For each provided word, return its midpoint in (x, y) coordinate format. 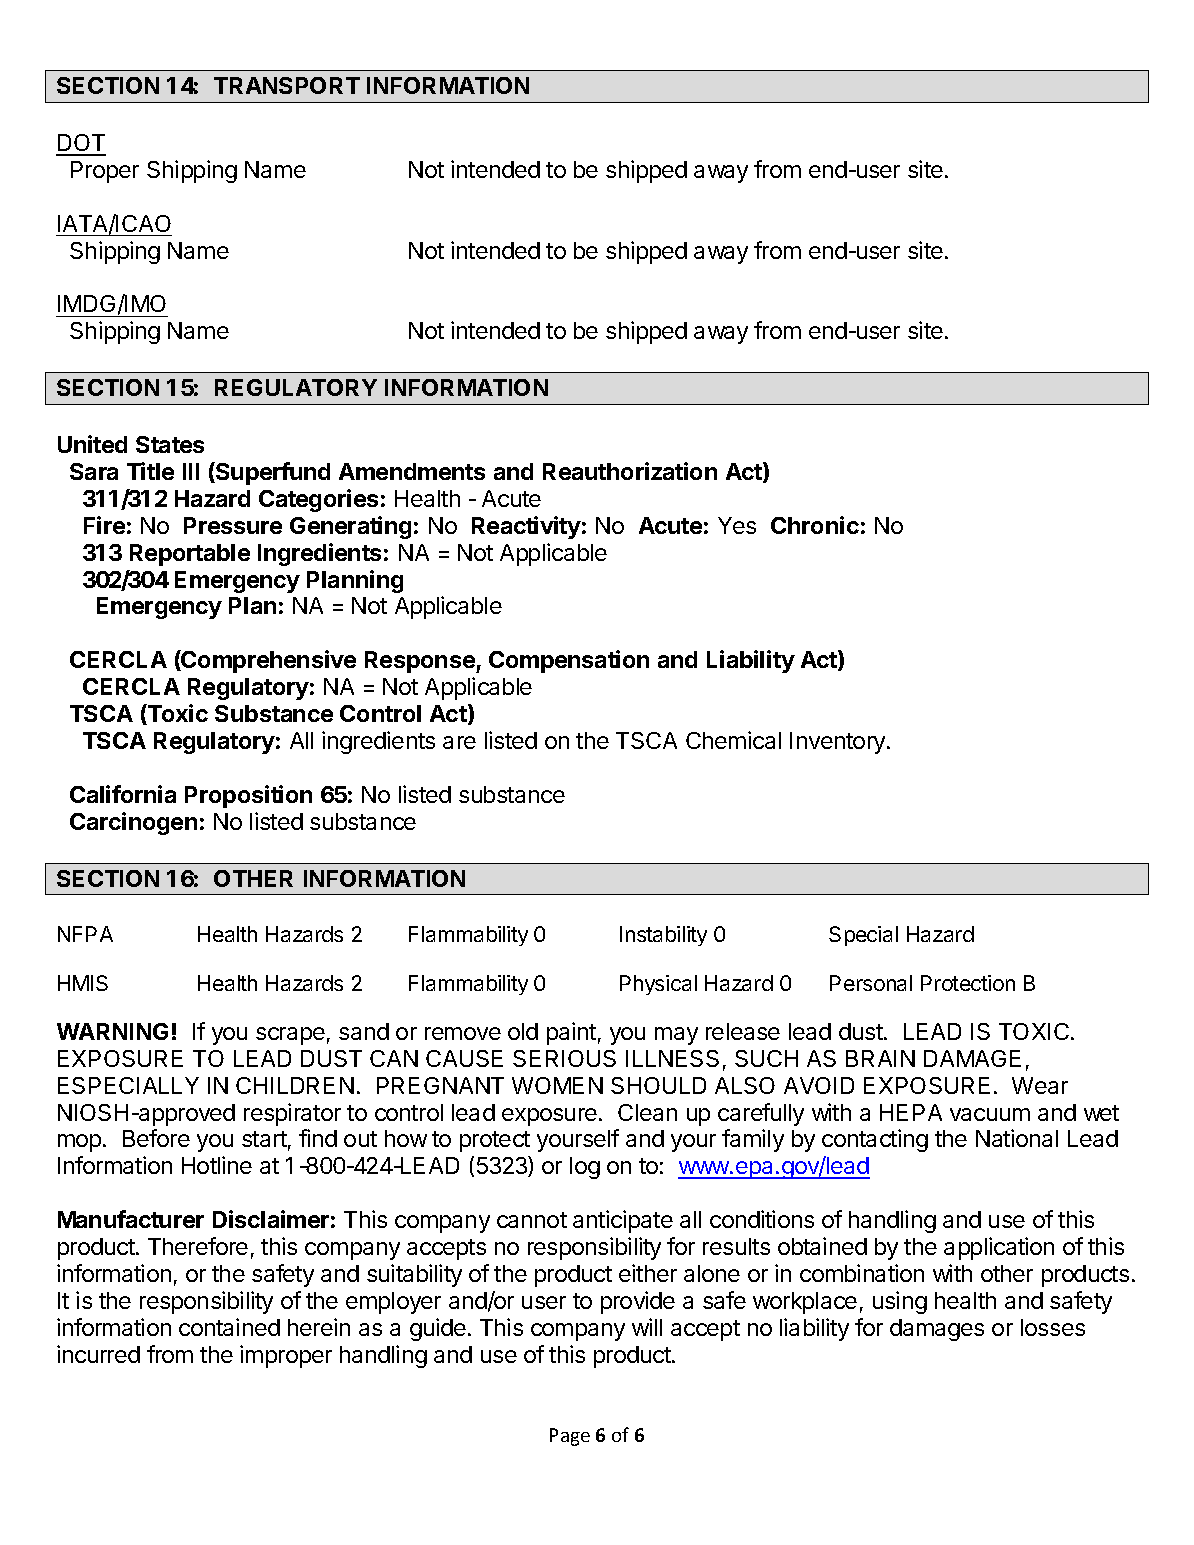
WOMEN (557, 1085)
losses (1053, 1327)
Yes (737, 525)
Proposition (248, 796)
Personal (871, 983)
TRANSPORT (287, 85)
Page (570, 1437)
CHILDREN (295, 1085)
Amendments (412, 471)
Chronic (815, 525)
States (170, 444)
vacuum (990, 1114)
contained (229, 1327)
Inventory (839, 743)
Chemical (733, 740)
